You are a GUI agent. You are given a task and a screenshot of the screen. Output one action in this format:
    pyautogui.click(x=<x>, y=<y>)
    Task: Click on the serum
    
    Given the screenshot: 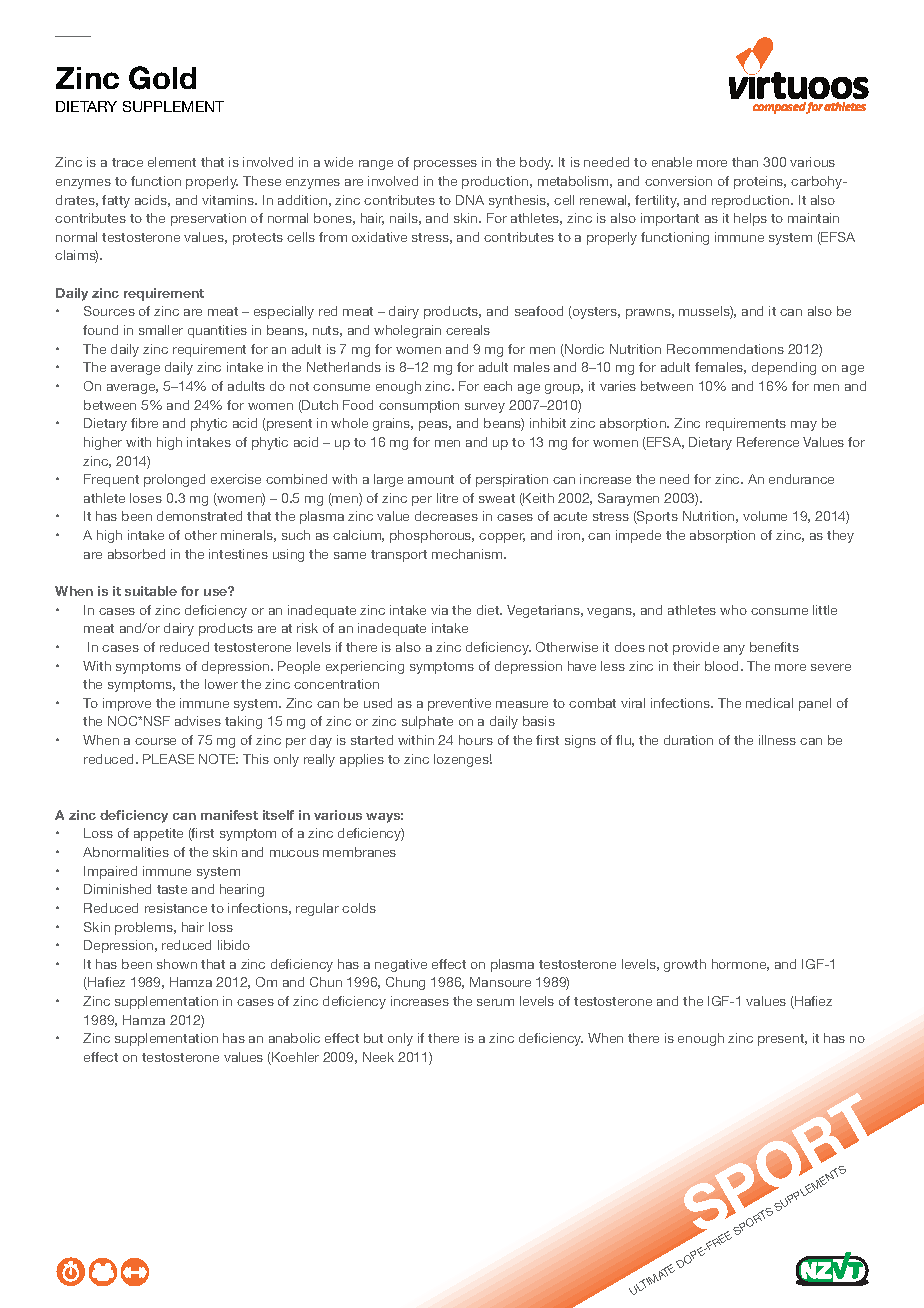 What is the action you would take?
    pyautogui.click(x=495, y=1002)
